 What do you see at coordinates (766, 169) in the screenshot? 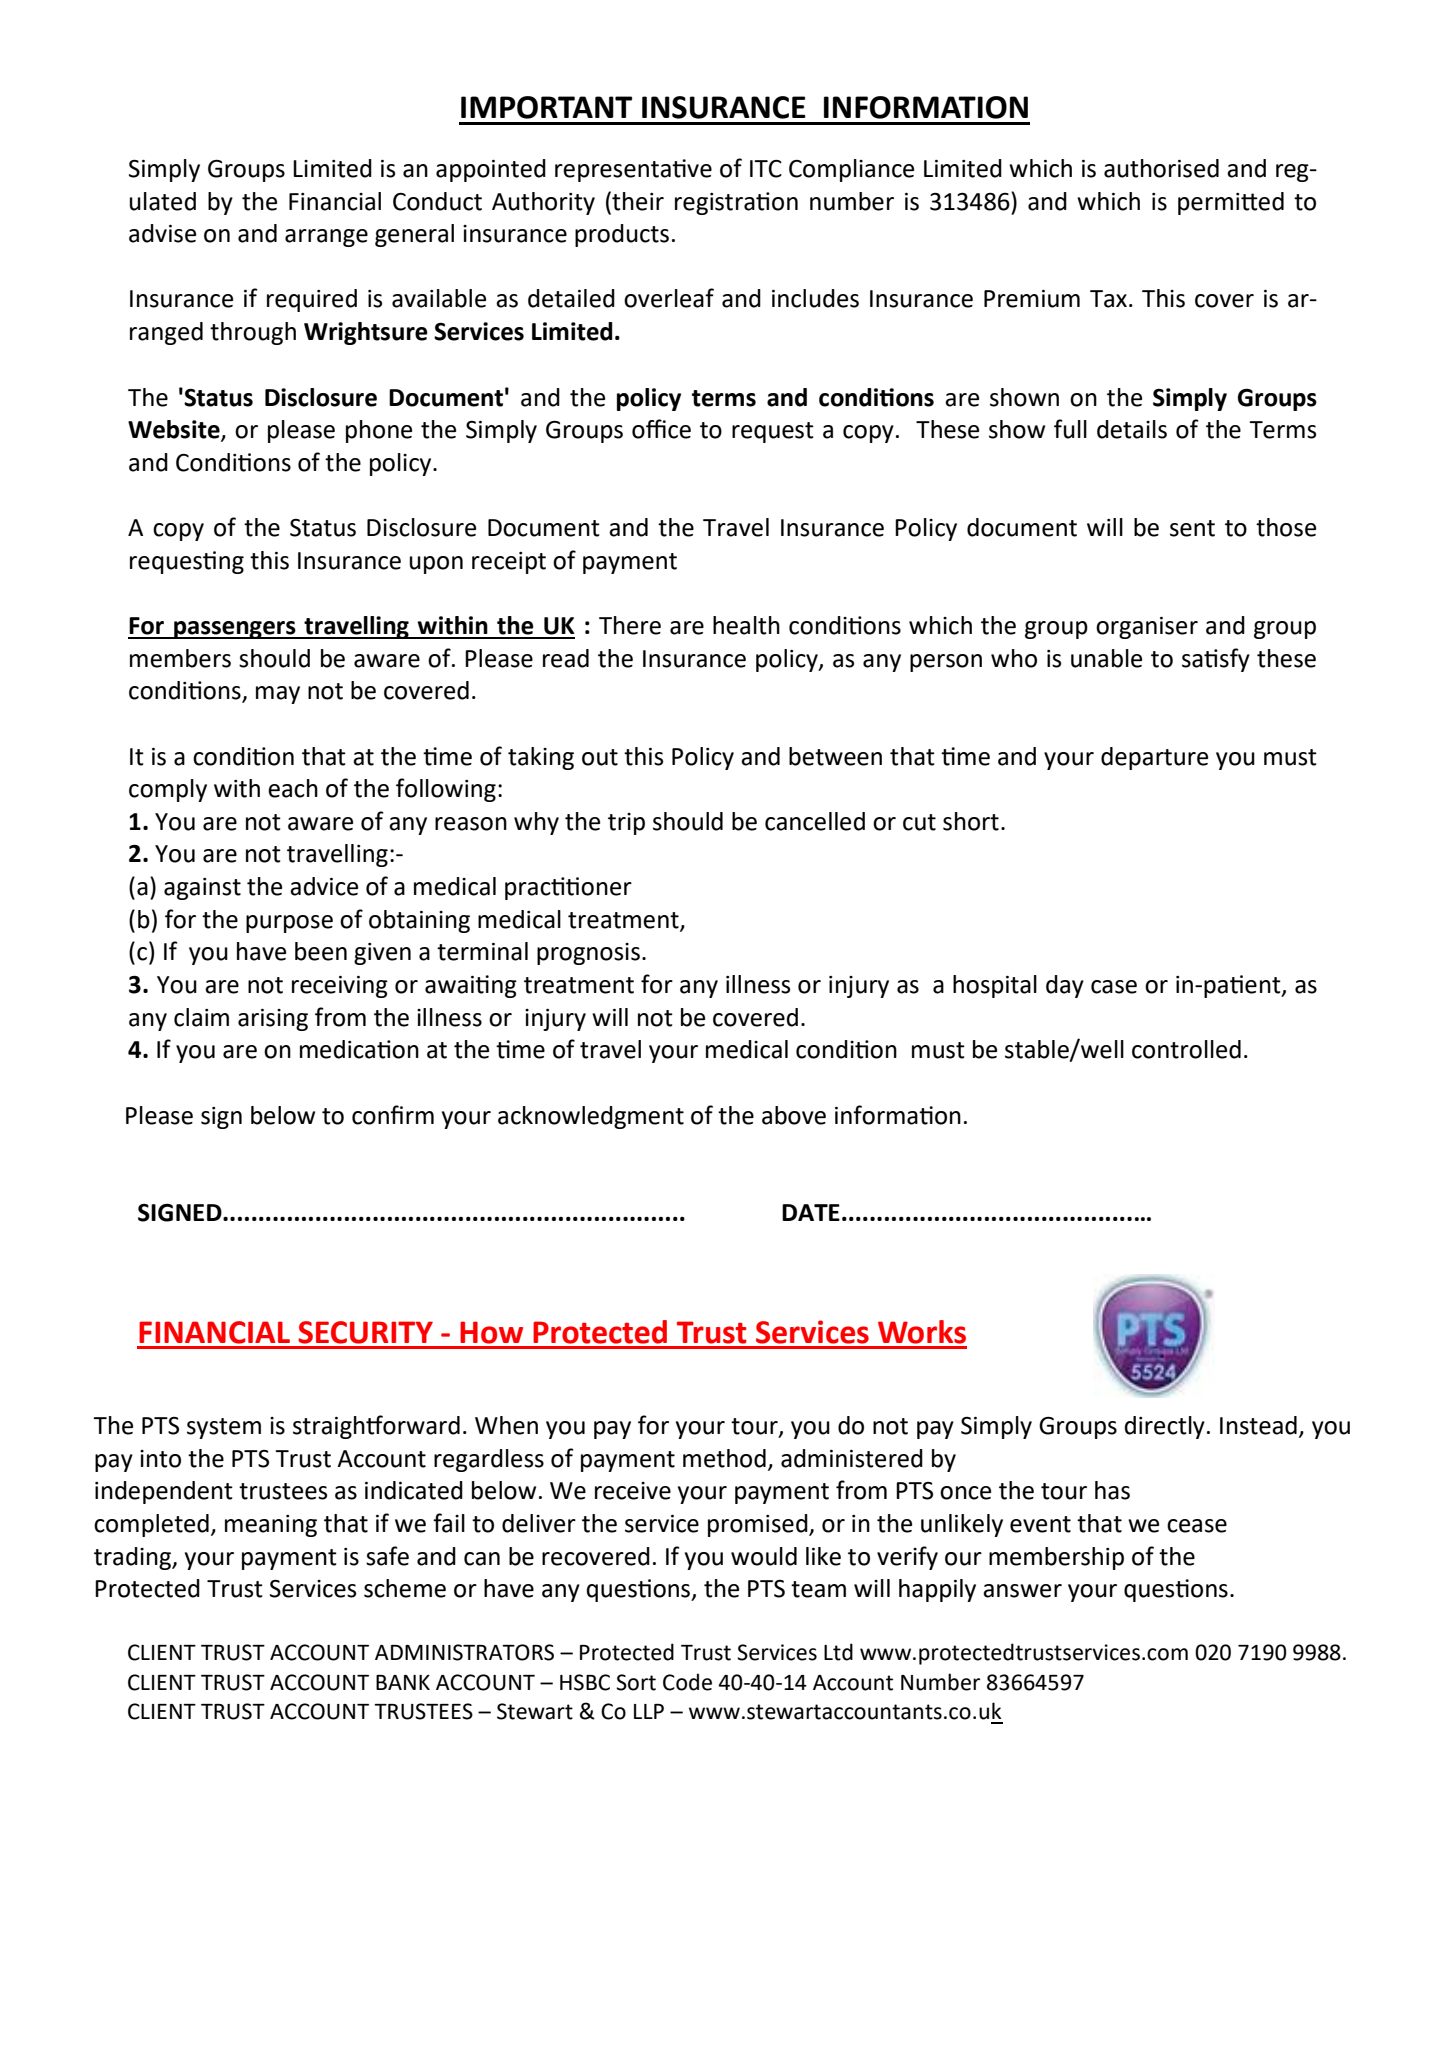
I see `ITC` at bounding box center [766, 169].
